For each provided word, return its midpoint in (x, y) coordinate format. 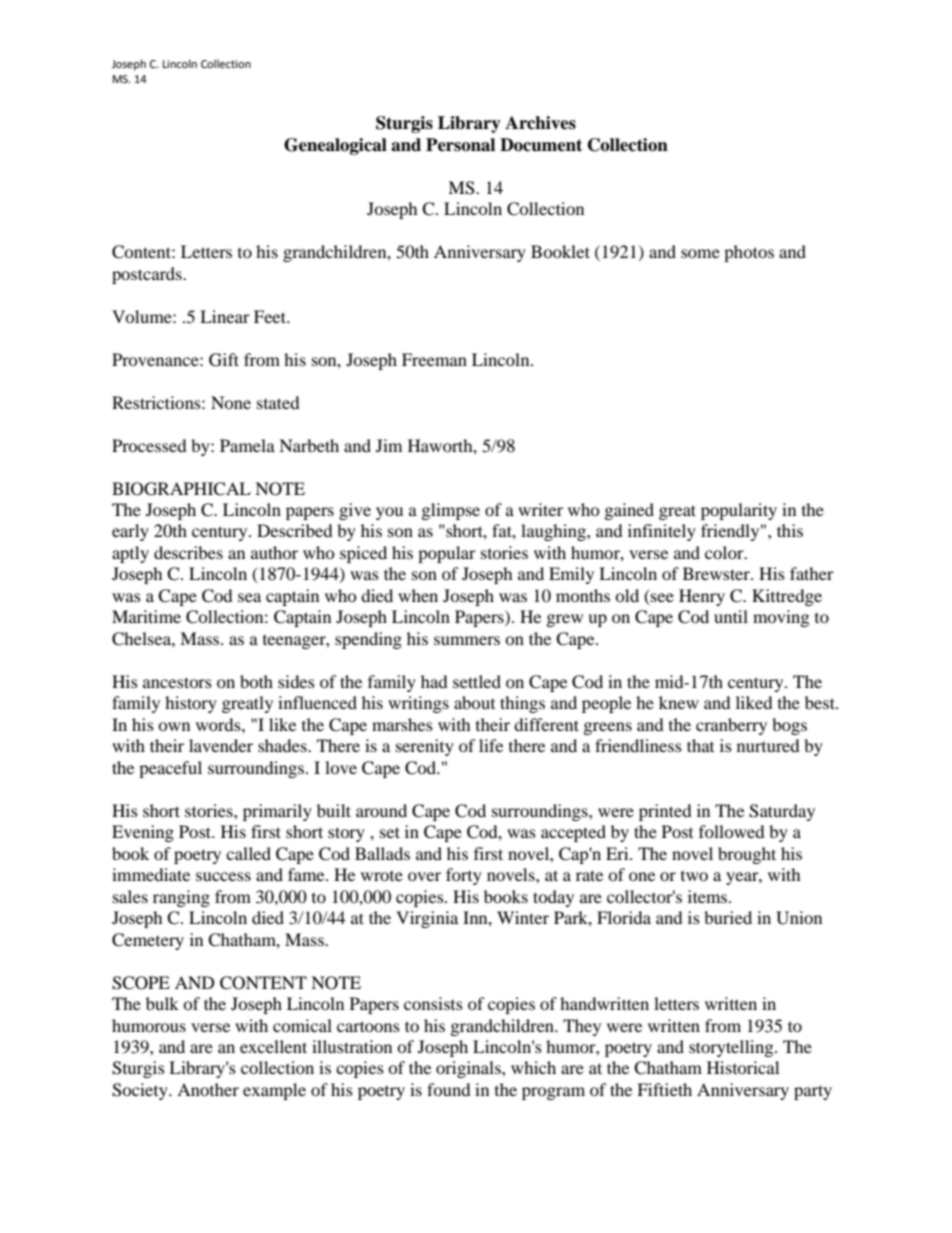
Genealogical (335, 146)
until (731, 616)
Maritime (146, 616)
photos (749, 253)
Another (208, 1089)
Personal (460, 145)
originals (469, 1069)
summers (467, 640)
